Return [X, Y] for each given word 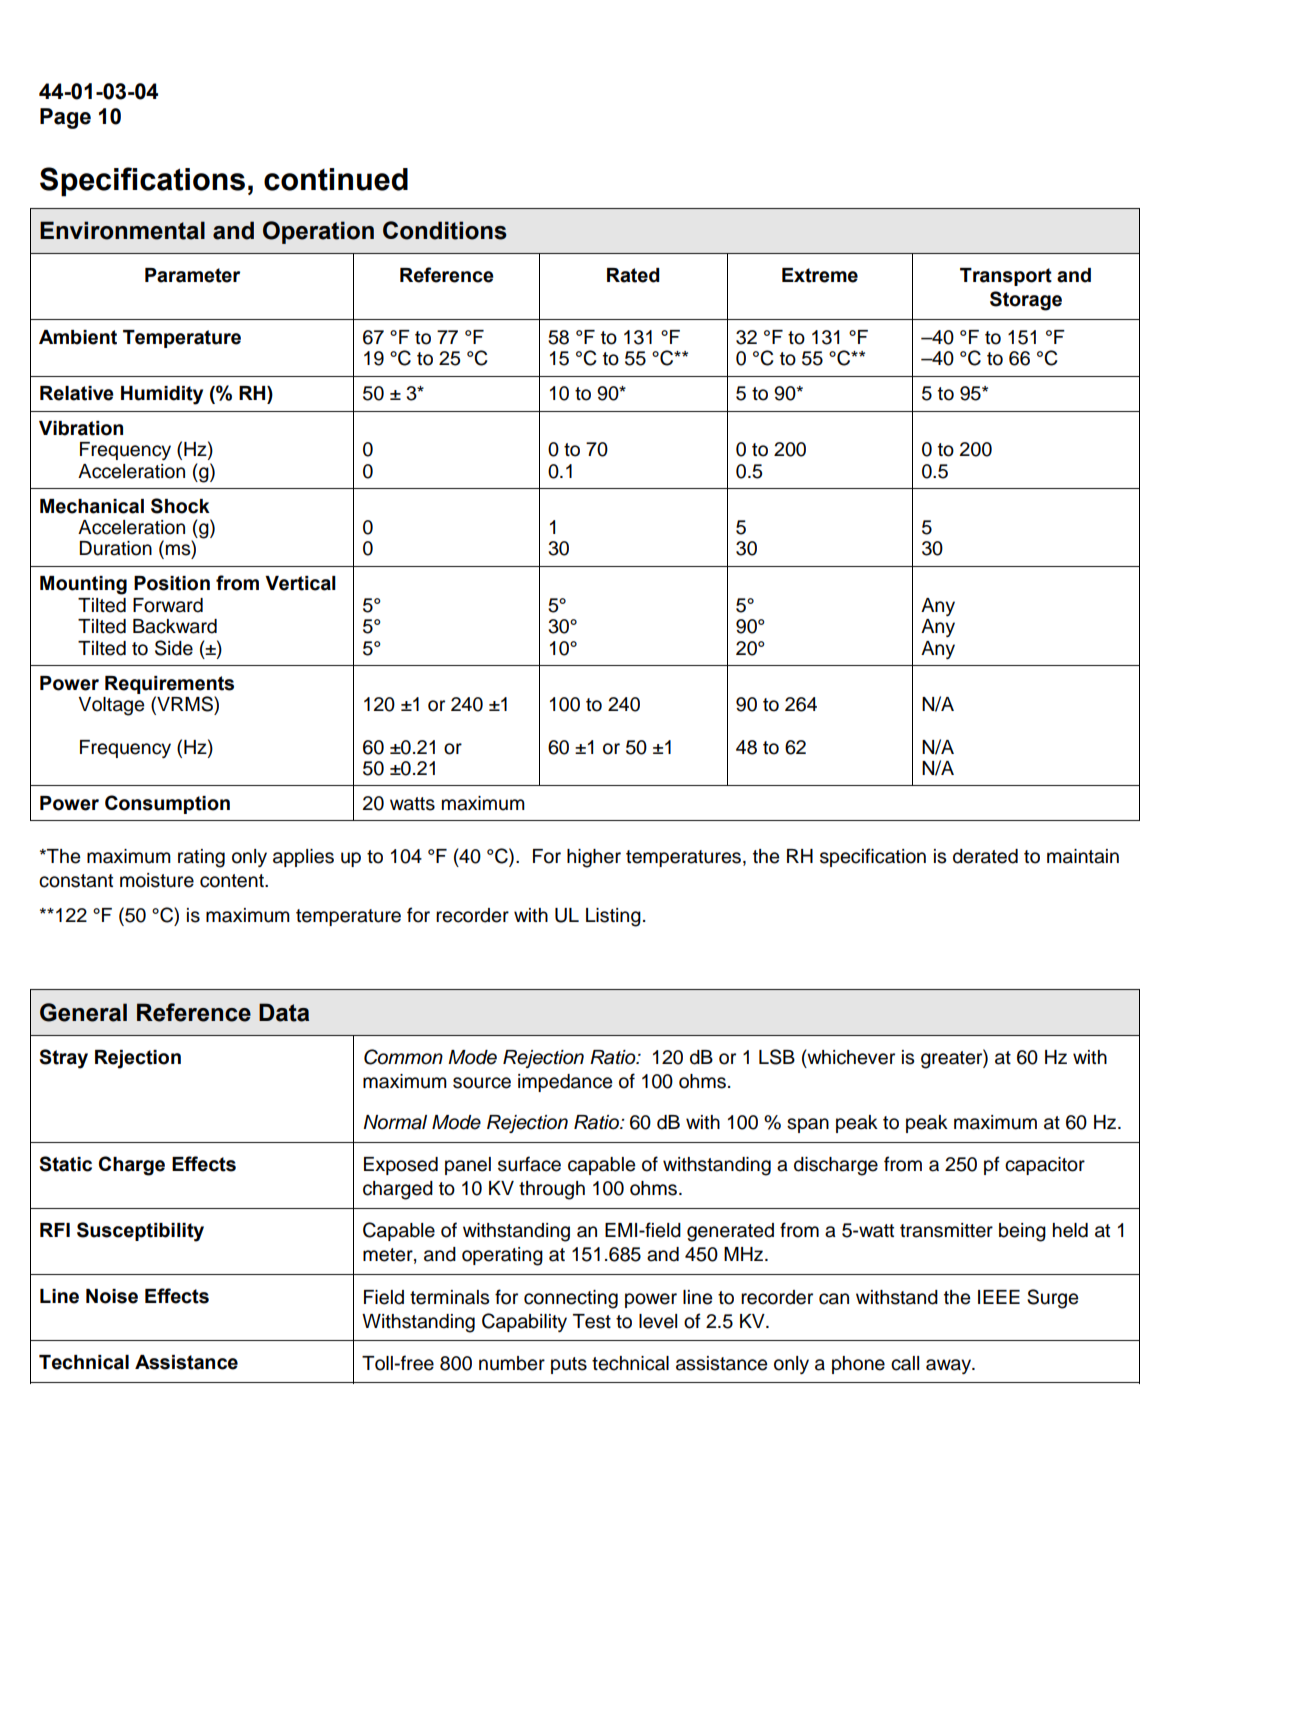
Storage [1026, 301]
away [949, 1366]
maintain [1083, 856]
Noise [112, 1296]
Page [65, 118]
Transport [1006, 277]
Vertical [300, 583]
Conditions [445, 230]
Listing [613, 917]
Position [172, 583]
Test [592, 1321]
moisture [157, 880]
